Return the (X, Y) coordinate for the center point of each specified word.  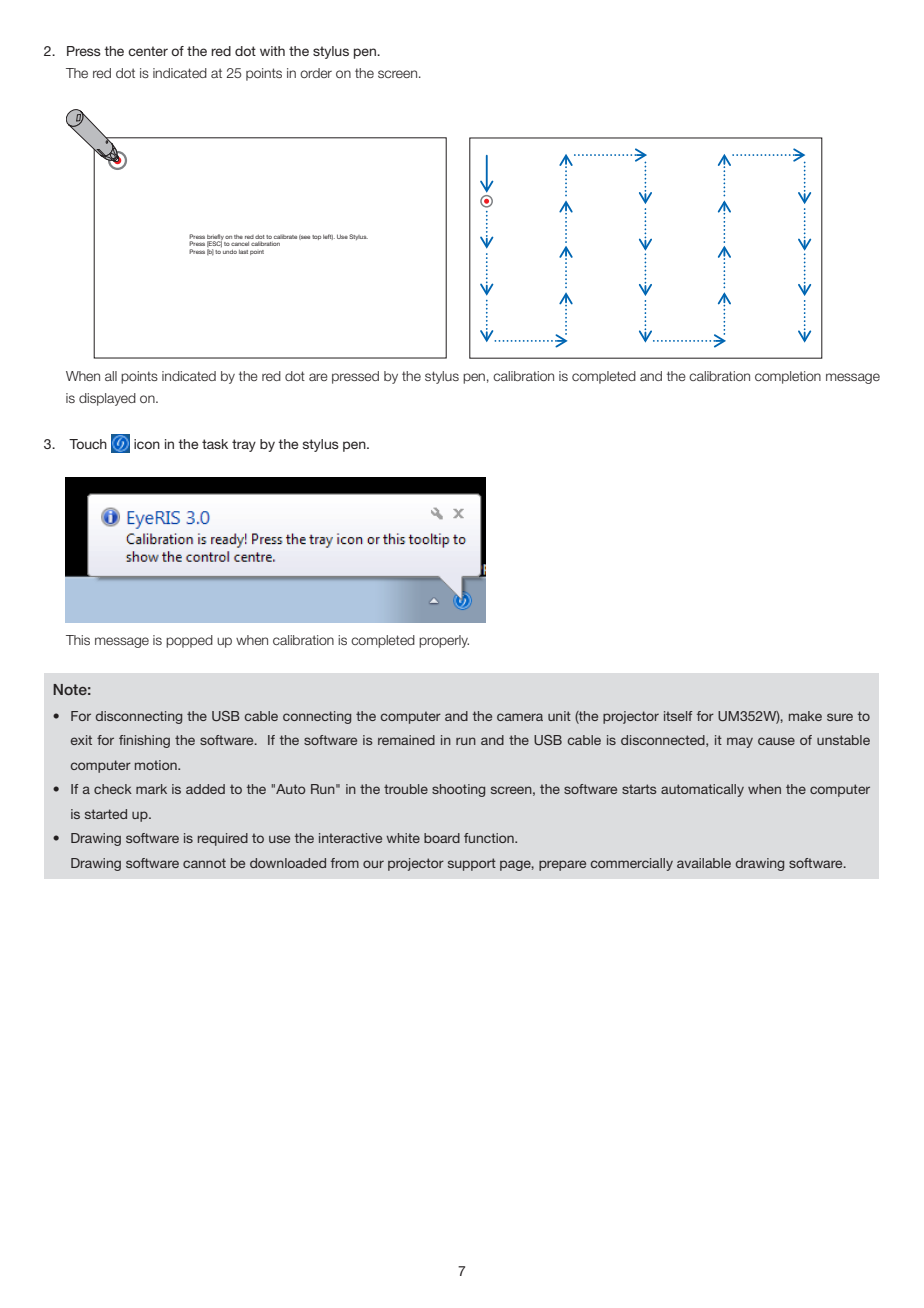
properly (444, 641)
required (223, 839)
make (805, 716)
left (328, 237)
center (148, 51)
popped (189, 641)
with (272, 51)
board (442, 838)
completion (788, 377)
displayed (107, 399)
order (316, 73)
